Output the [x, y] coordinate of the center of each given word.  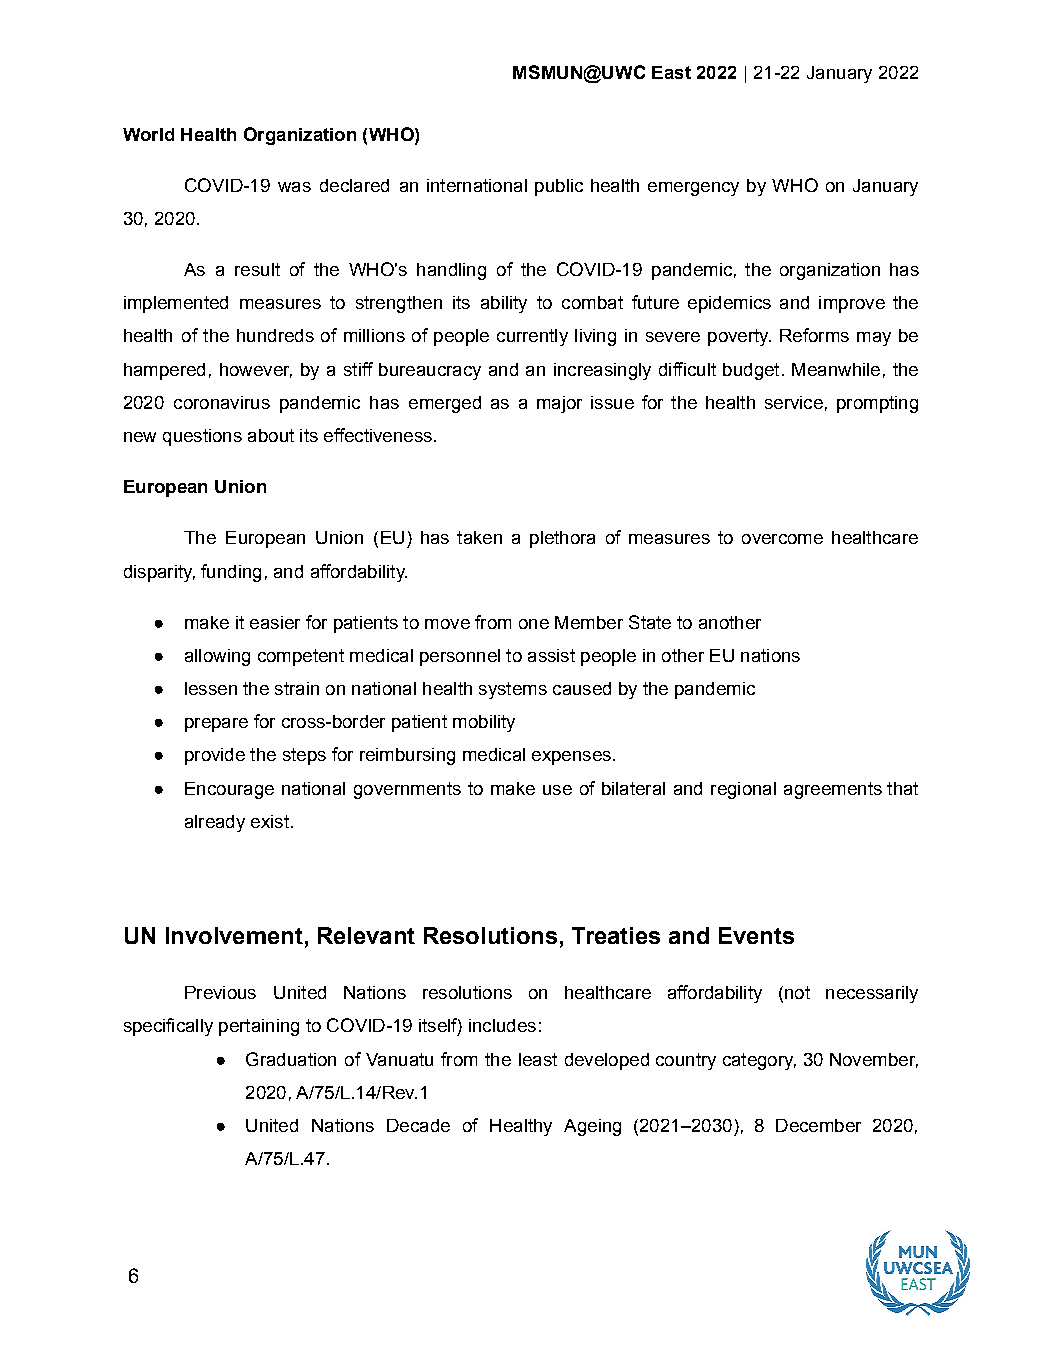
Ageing [592, 1127]
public [559, 187]
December [818, 1125]
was [294, 187]
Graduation [291, 1059]
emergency [693, 189]
